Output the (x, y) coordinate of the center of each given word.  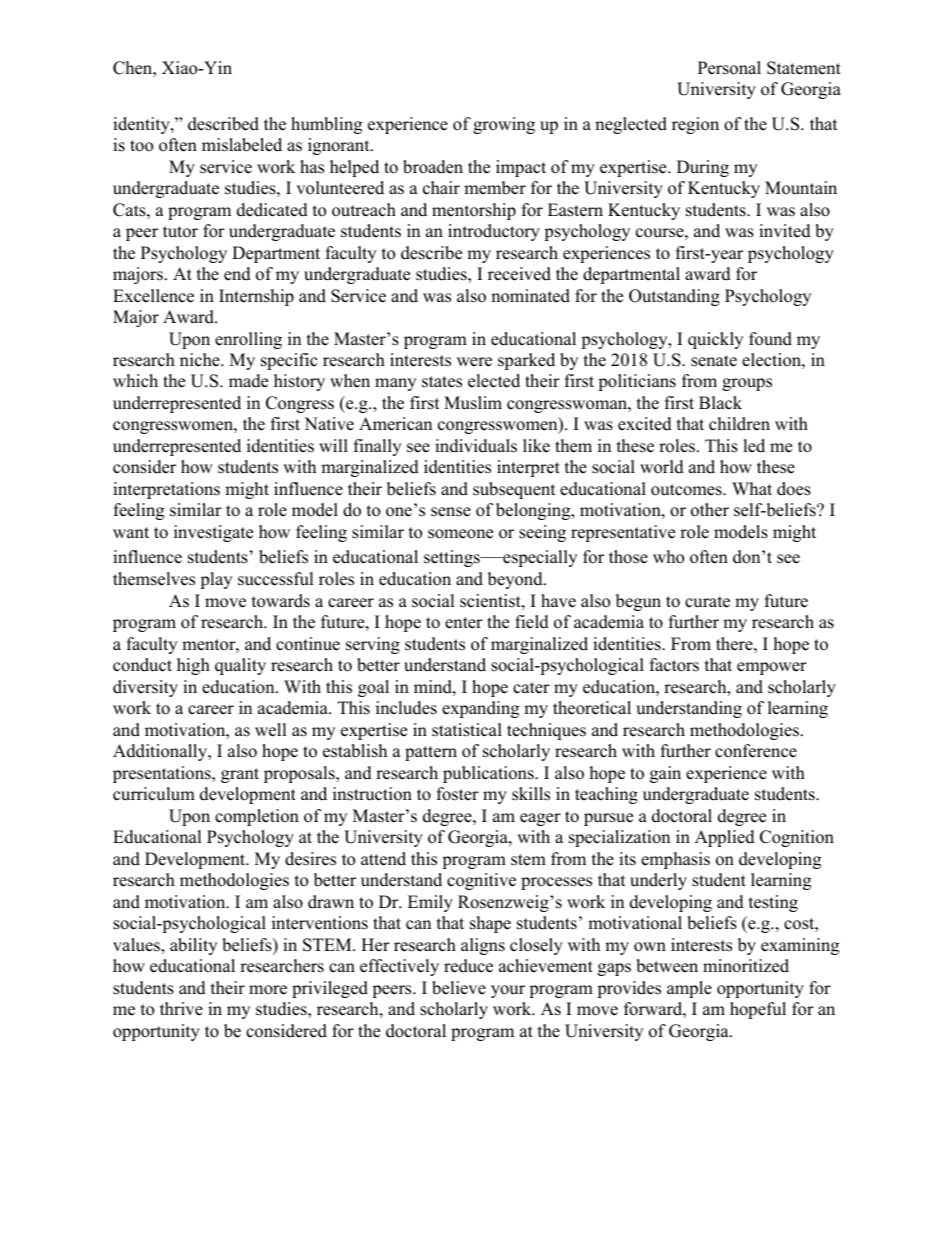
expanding (480, 709)
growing (504, 125)
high (193, 666)
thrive (181, 1009)
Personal (729, 68)
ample (689, 989)
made (248, 381)
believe (459, 988)
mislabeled (242, 145)
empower (772, 668)
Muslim (473, 403)
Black (720, 403)
